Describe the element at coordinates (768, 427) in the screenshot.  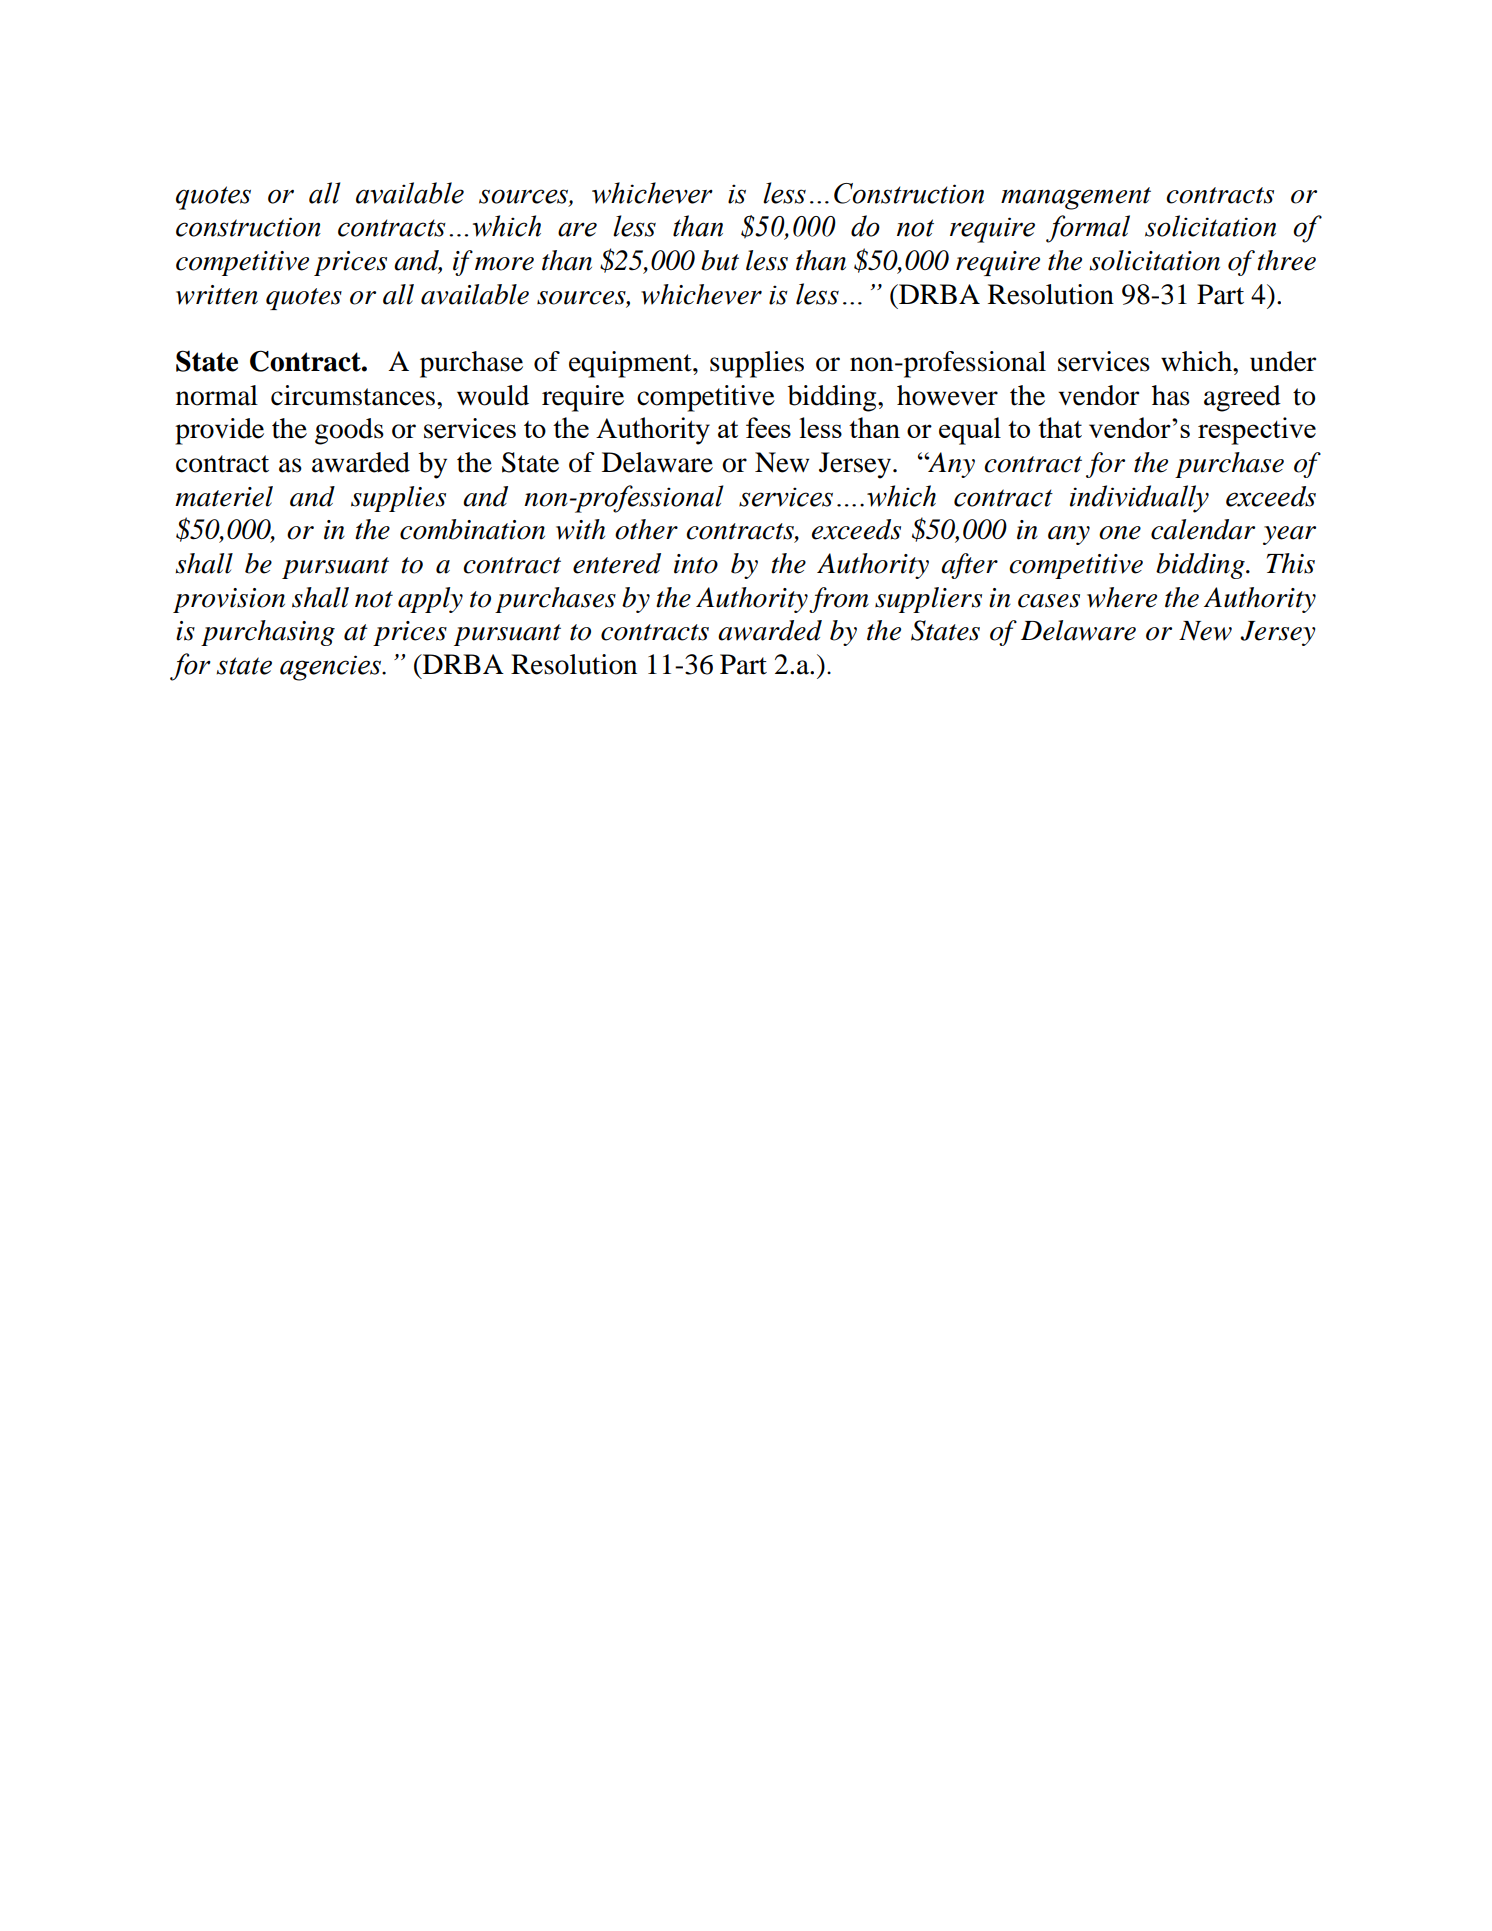
I see `fees` at that location.
